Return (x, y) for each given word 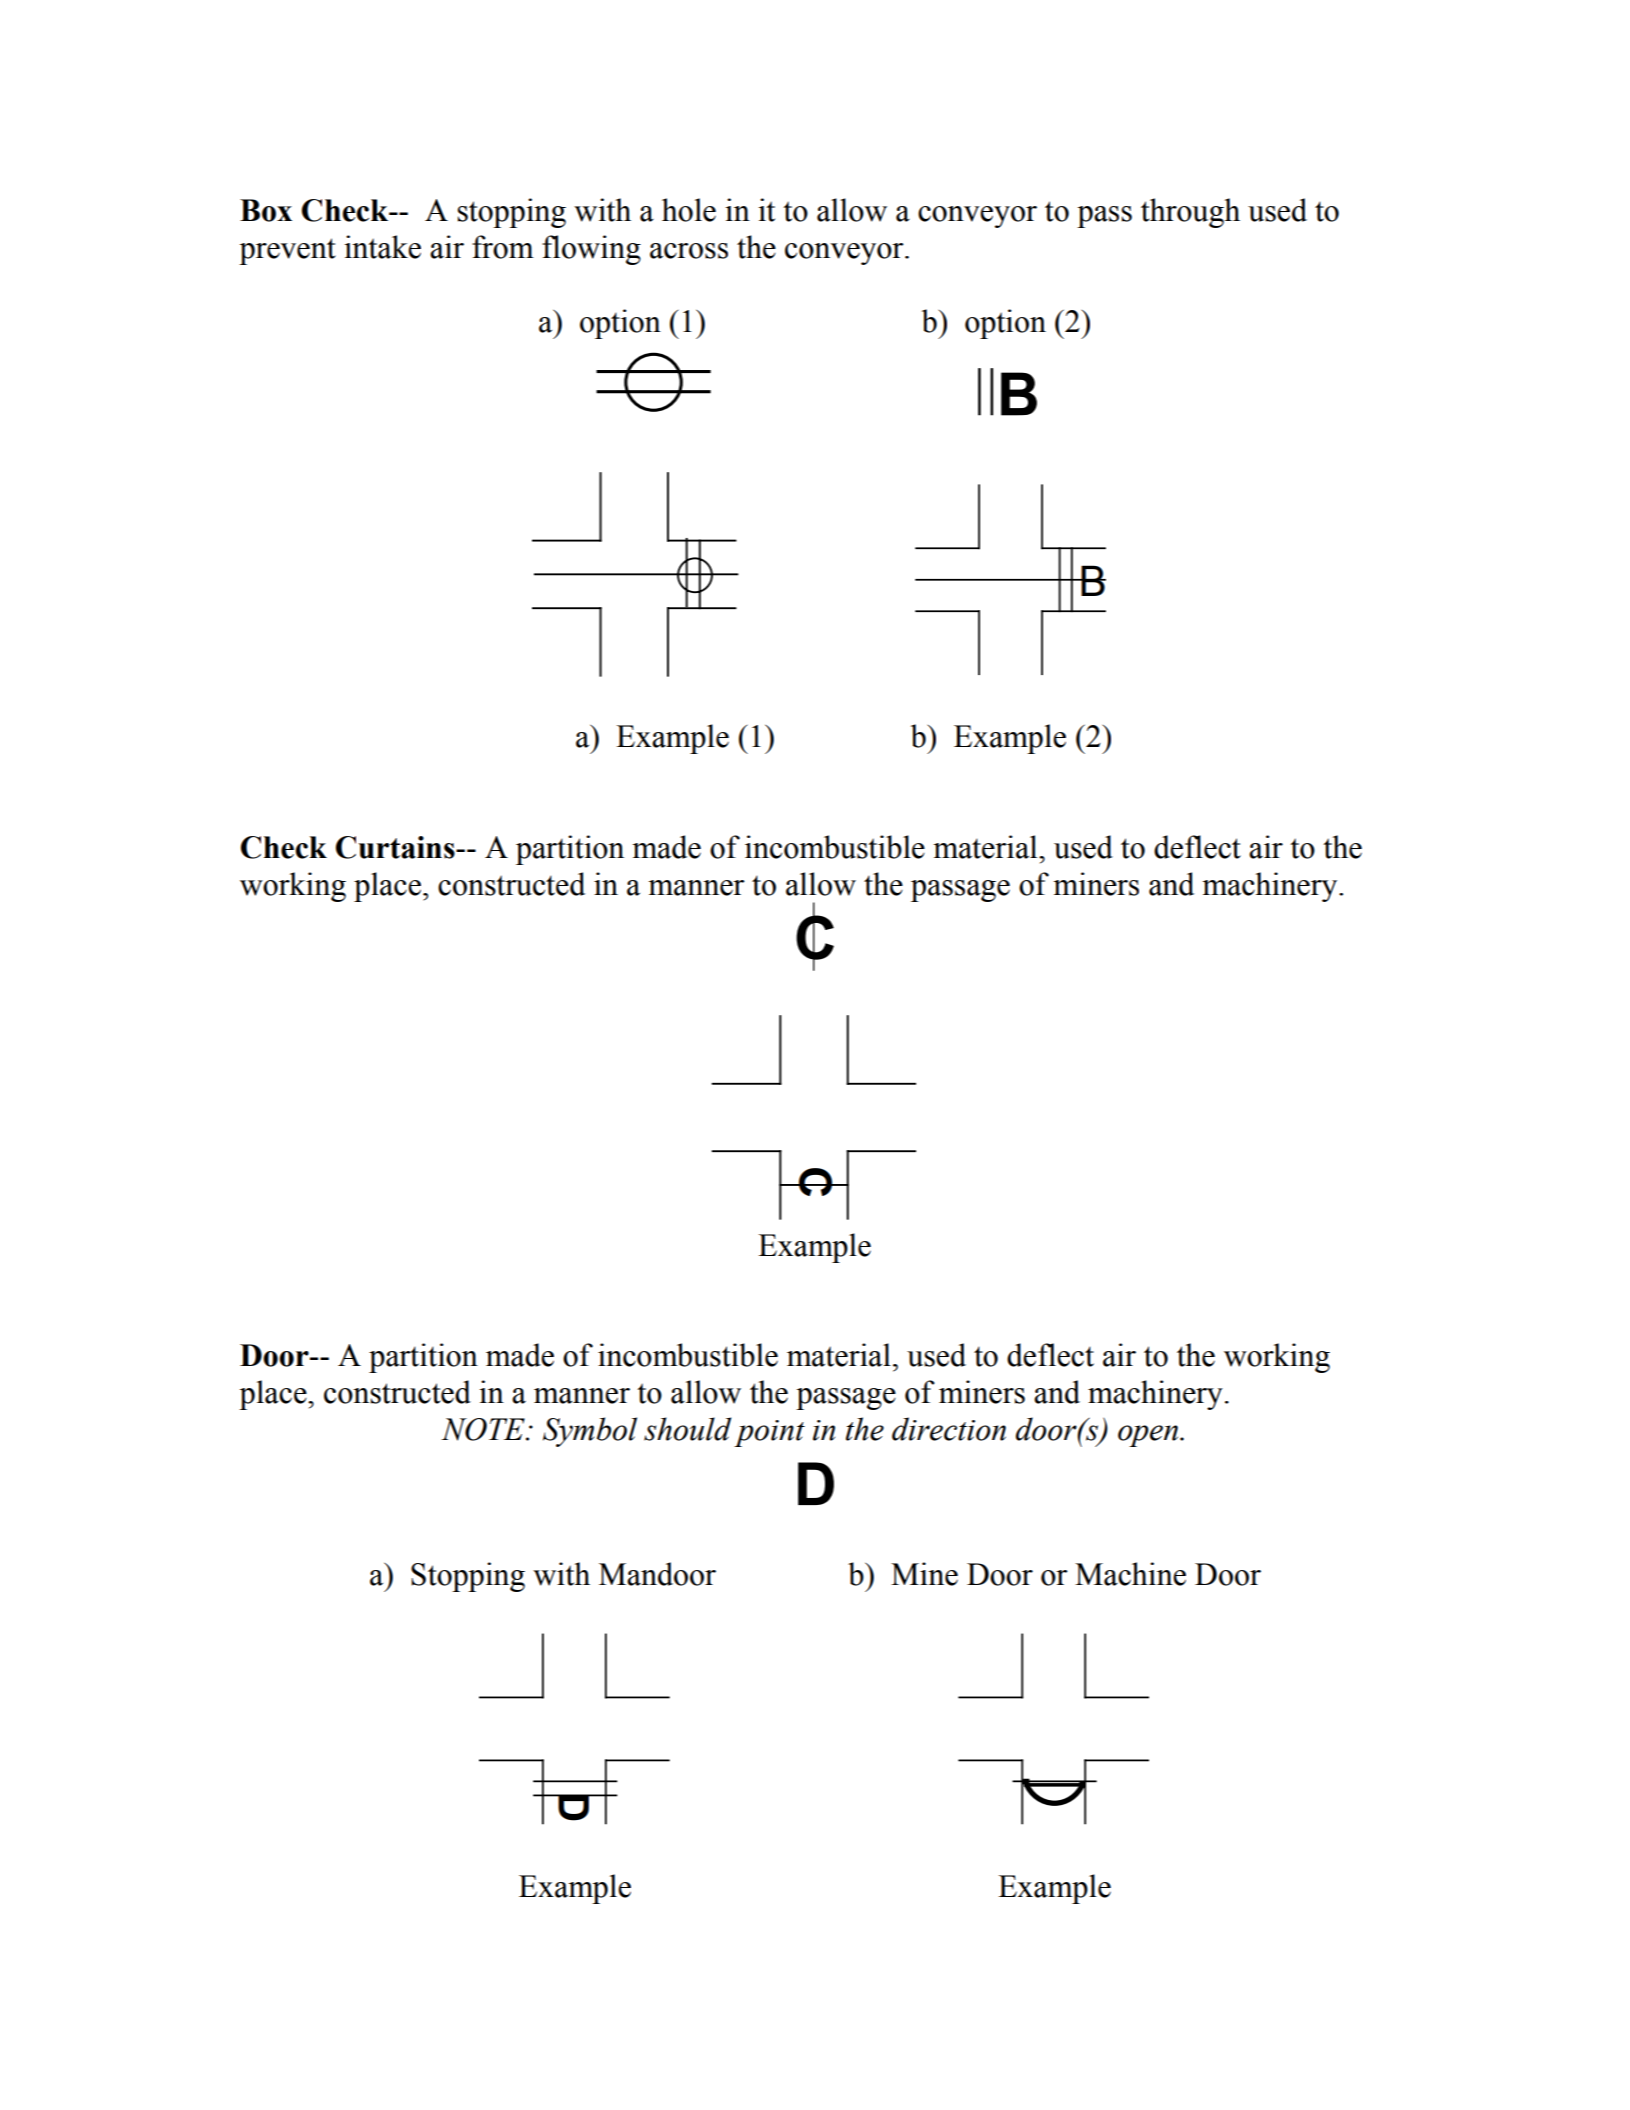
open (1149, 1436)
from (503, 247)
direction (949, 1429)
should (687, 1429)
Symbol (590, 1432)
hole (689, 210)
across (689, 251)
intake (382, 247)
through (1190, 213)
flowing (591, 250)
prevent (287, 251)
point (769, 1433)
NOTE (484, 1429)
